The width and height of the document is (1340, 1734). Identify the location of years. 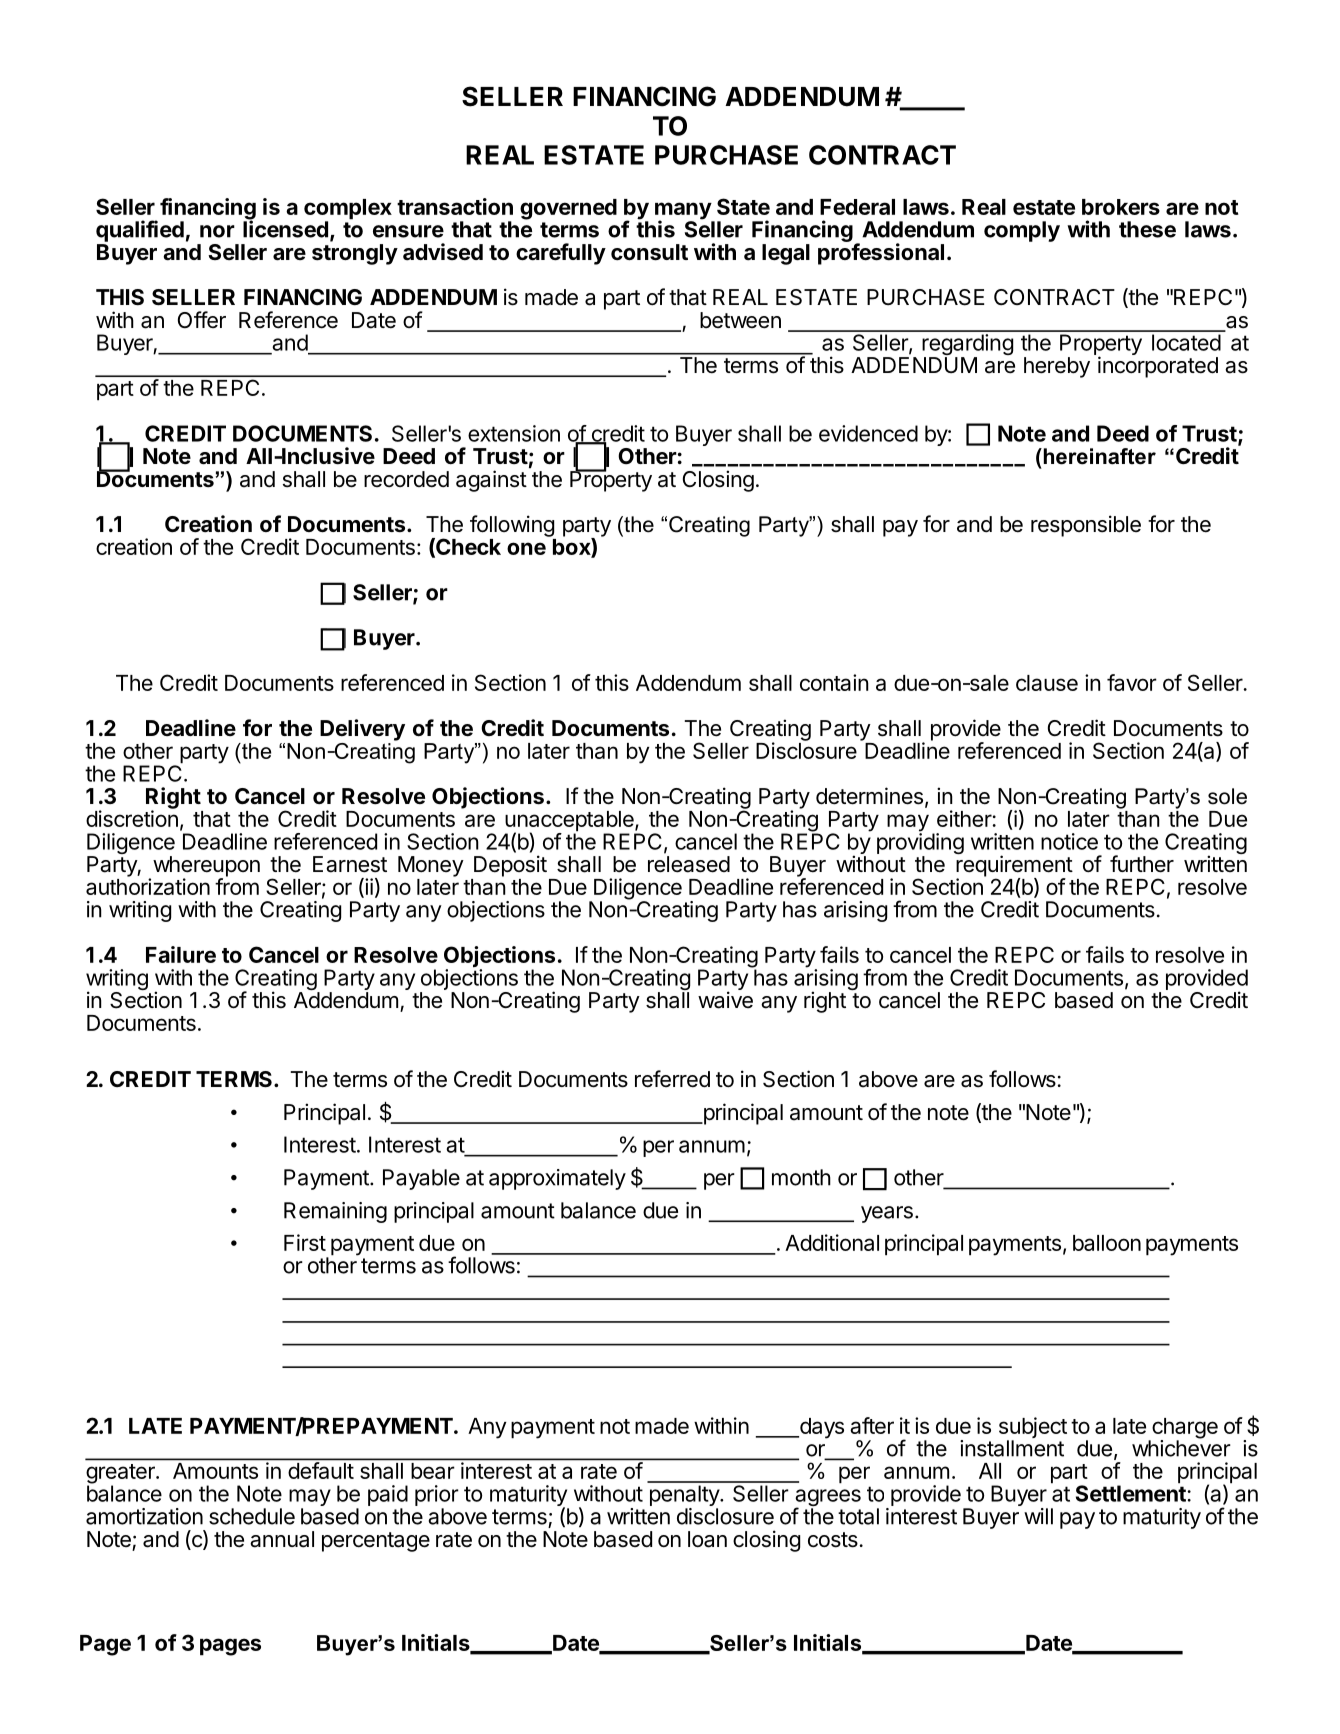
(887, 1214).
